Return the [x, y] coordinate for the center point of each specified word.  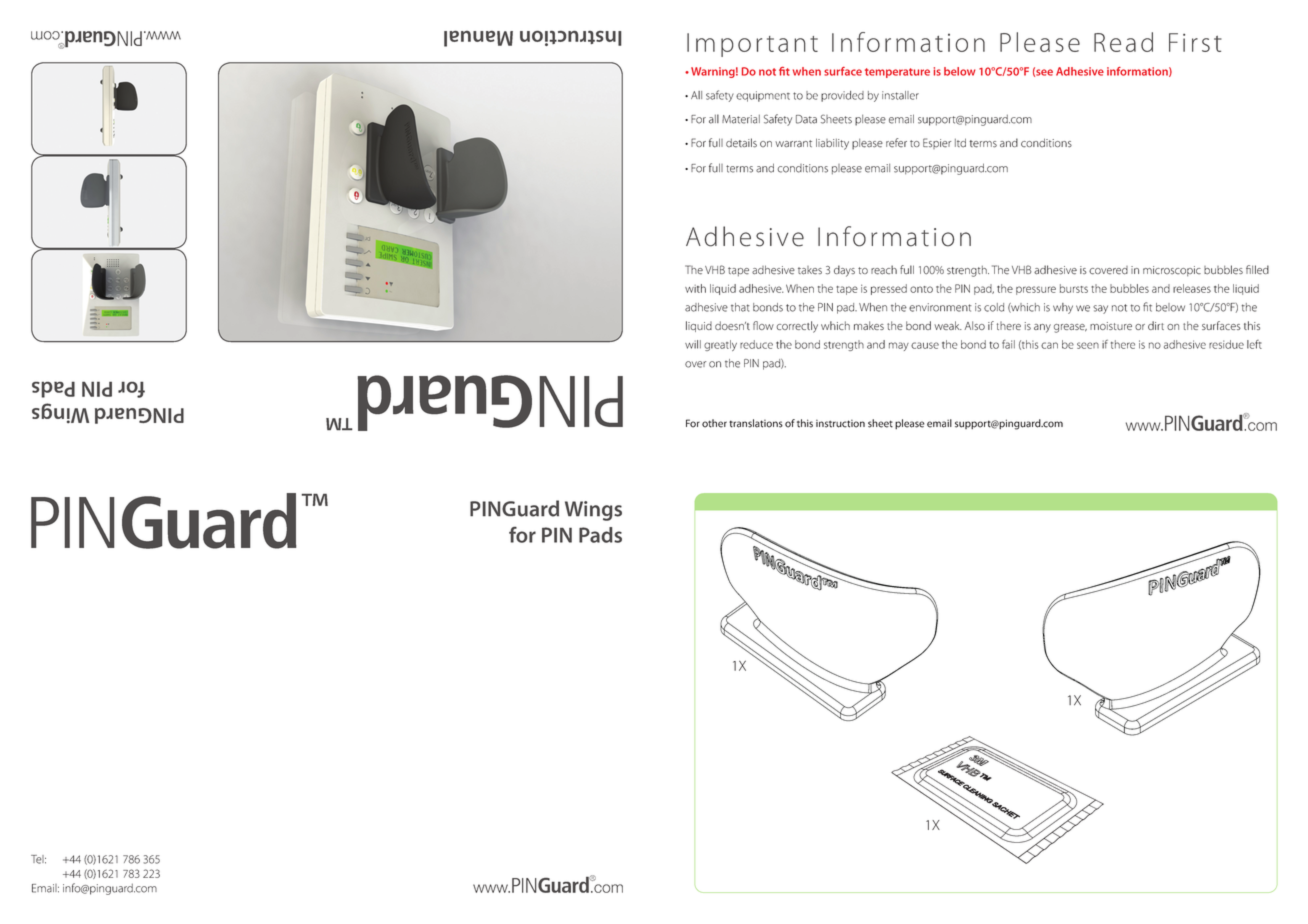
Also [975, 325]
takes [810, 270]
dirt [1156, 325]
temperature [897, 73]
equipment [763, 96]
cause [925, 345]
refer [896, 143]
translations [756, 423]
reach [884, 270]
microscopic [1172, 271]
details [741, 143]
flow [763, 325]
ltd [960, 143]
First [1195, 42]
